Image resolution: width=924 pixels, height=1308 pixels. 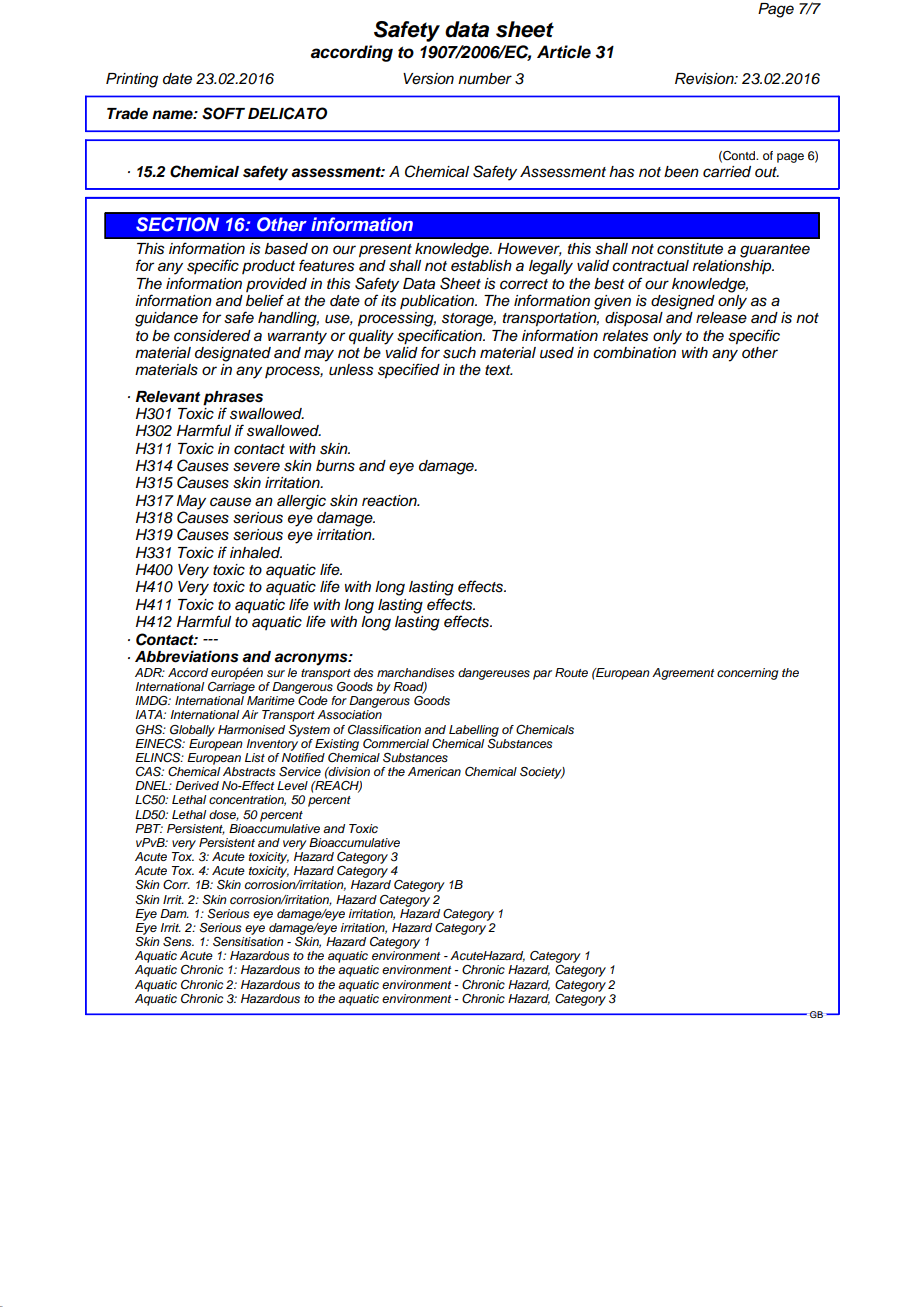 What do you see at coordinates (485, 79) in the image?
I see `number` at bounding box center [485, 79].
